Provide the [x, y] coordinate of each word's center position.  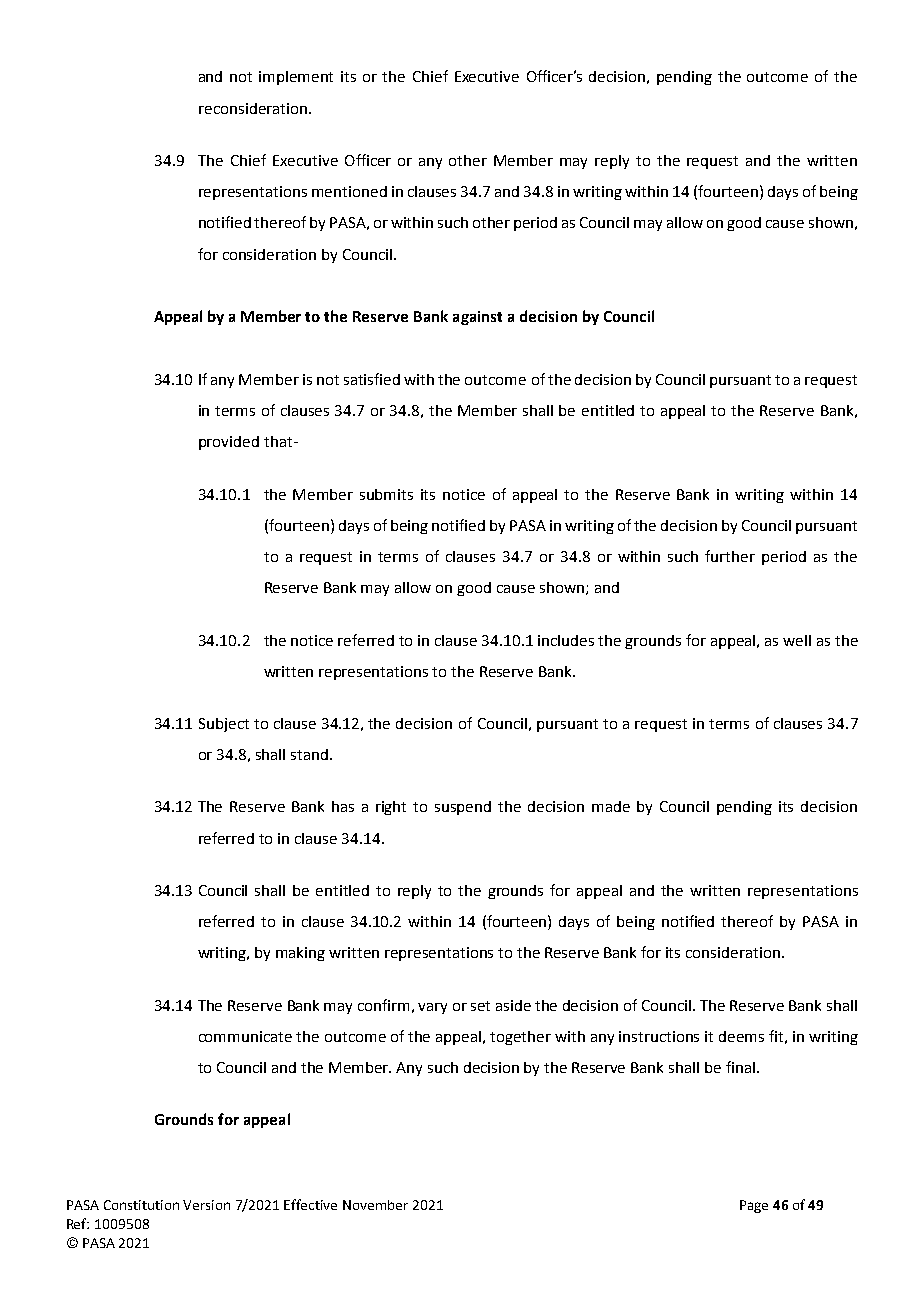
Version [206, 1205]
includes [566, 640]
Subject [224, 725]
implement [296, 78]
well [797, 640]
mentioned [349, 191]
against [477, 318]
